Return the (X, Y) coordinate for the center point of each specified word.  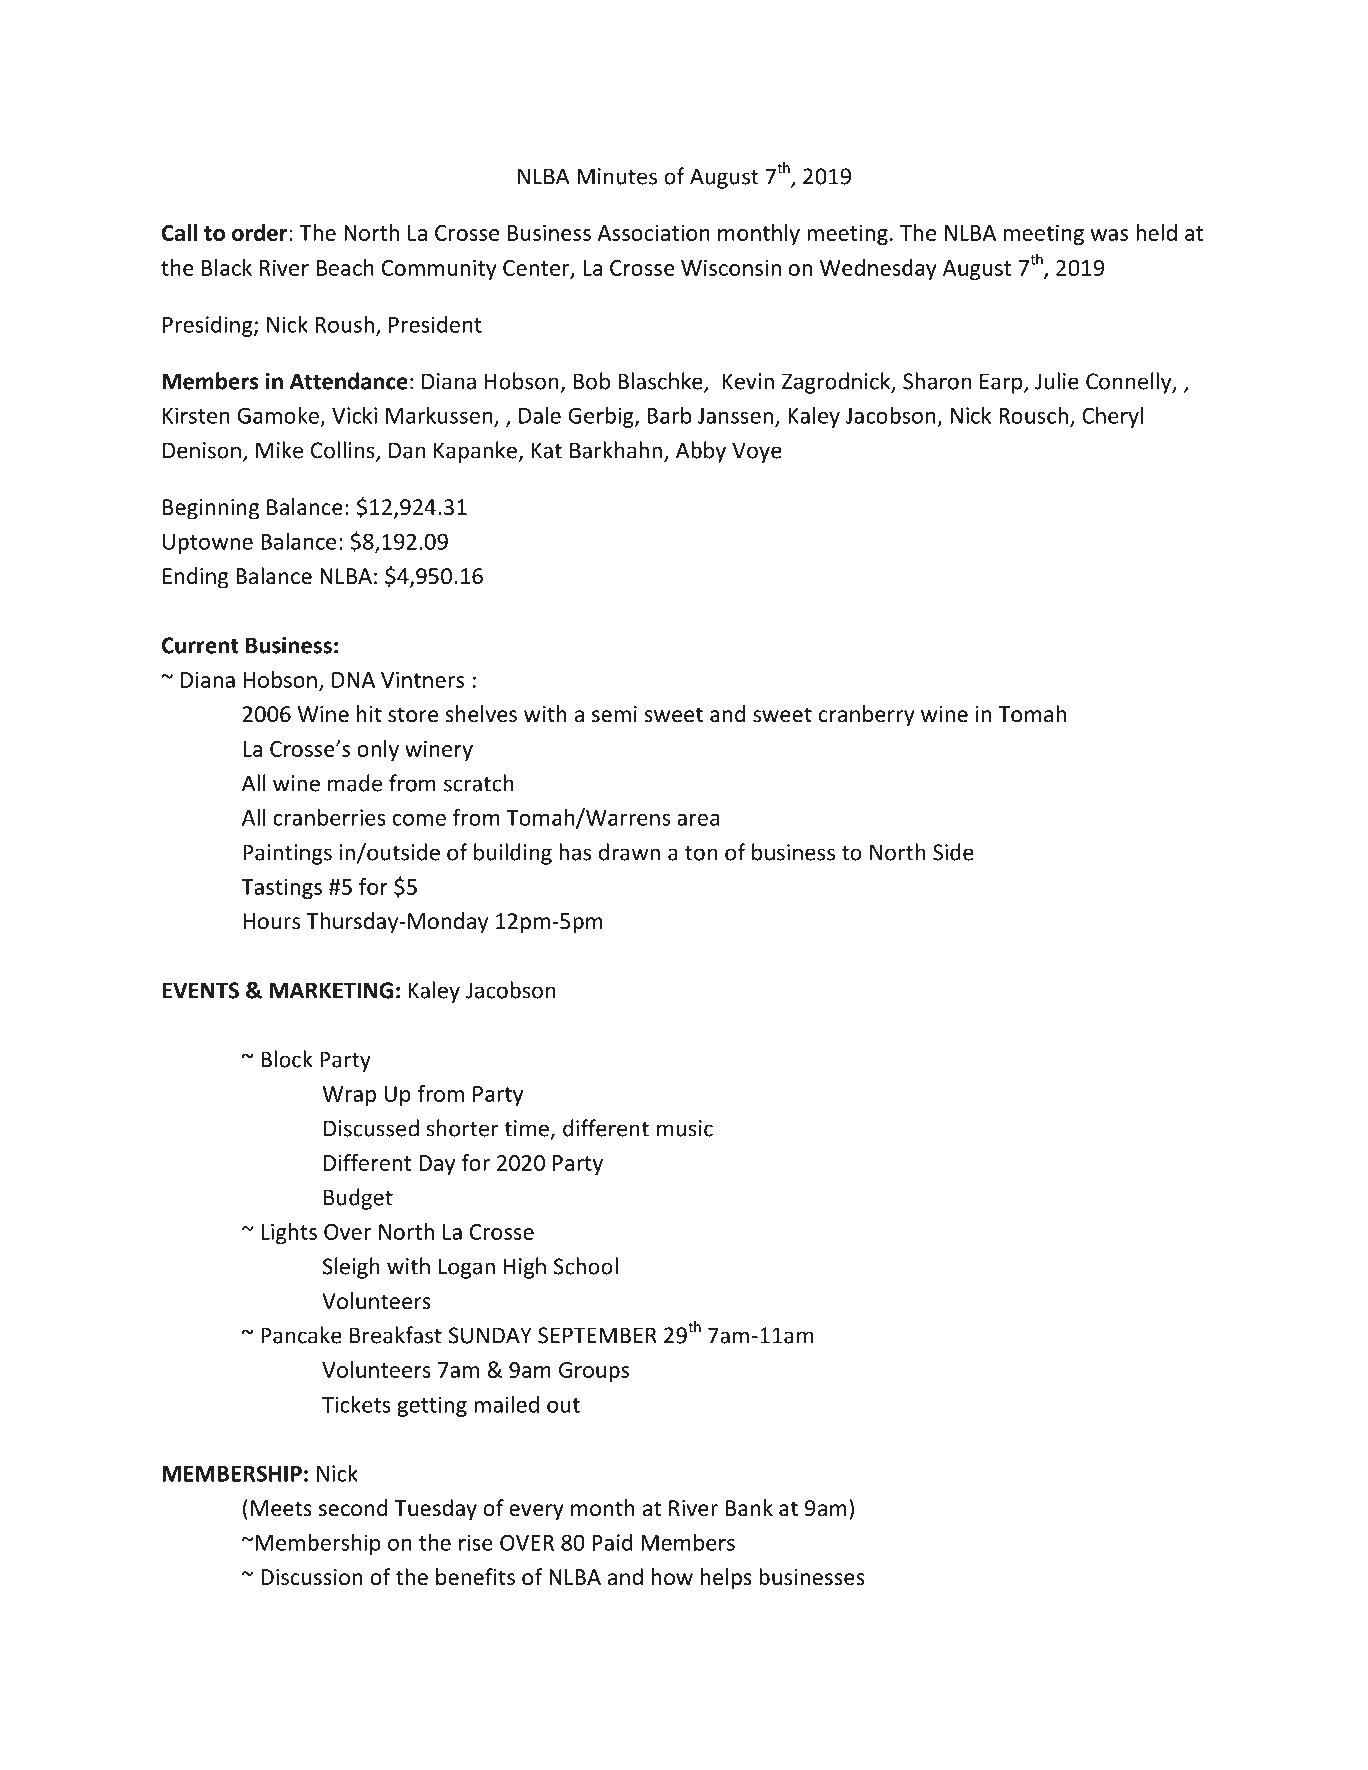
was (1109, 235)
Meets (281, 1508)
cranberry (867, 716)
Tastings (281, 889)
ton (701, 853)
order (261, 232)
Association (653, 233)
